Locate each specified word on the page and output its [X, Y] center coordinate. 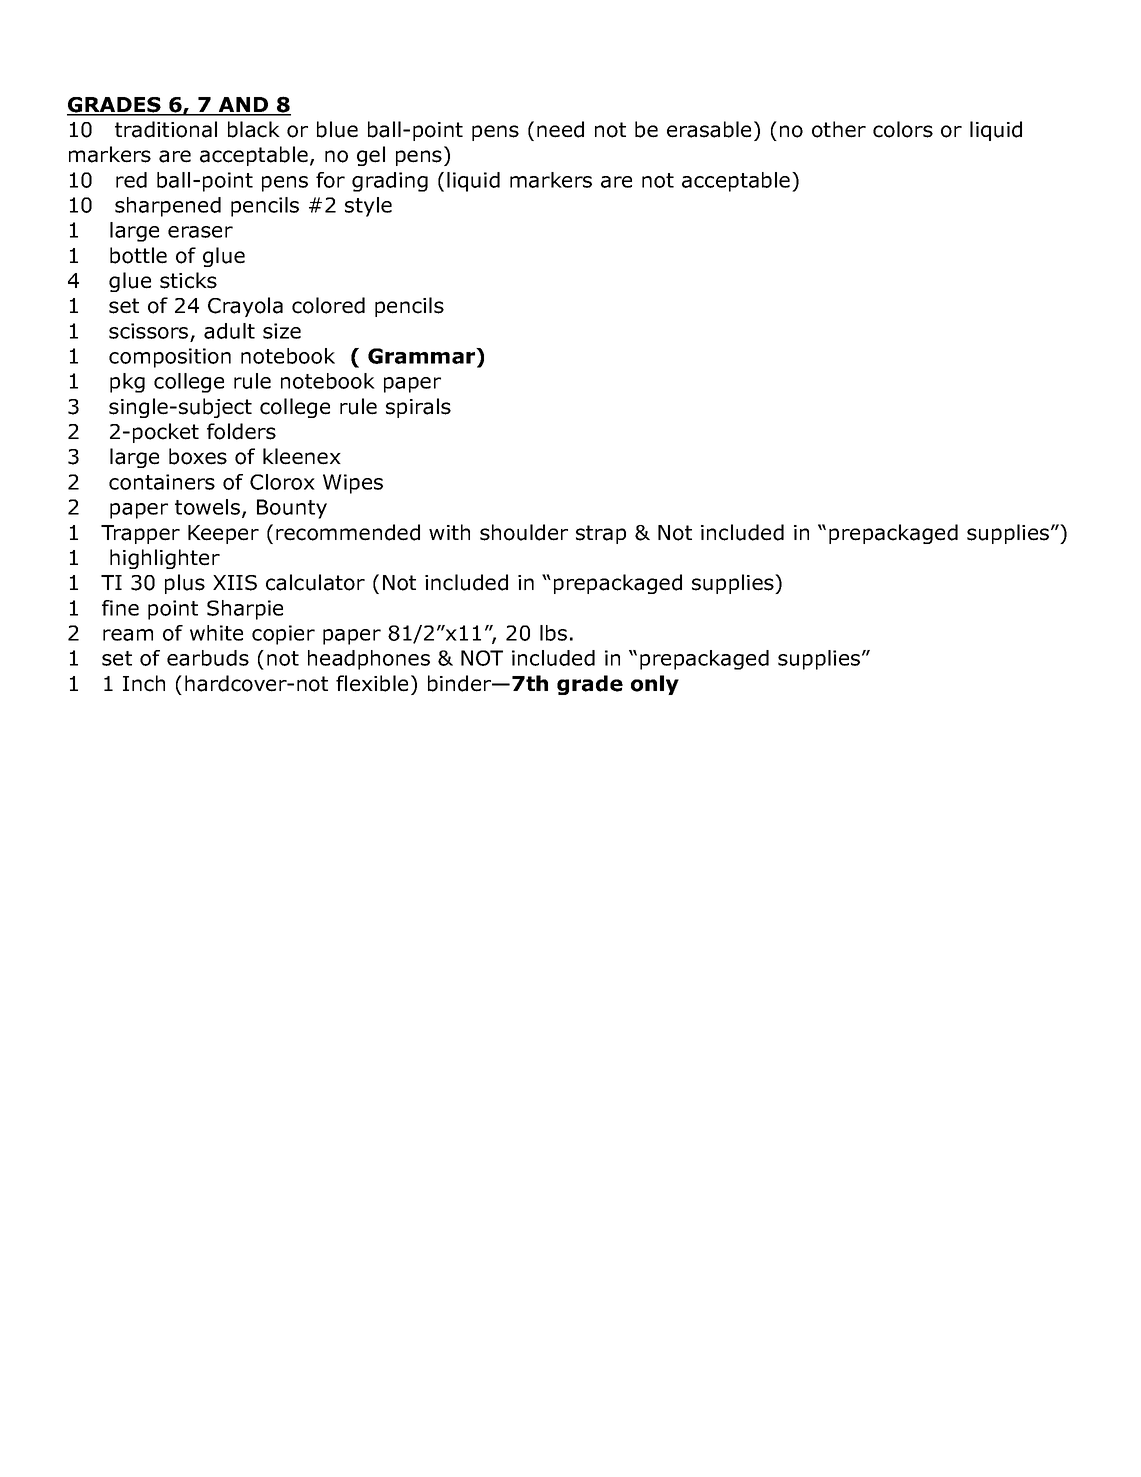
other [839, 129]
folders [241, 431]
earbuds [208, 658]
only [655, 685]
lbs [553, 633]
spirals [418, 408]
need [560, 129]
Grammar [423, 357]
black [254, 129]
